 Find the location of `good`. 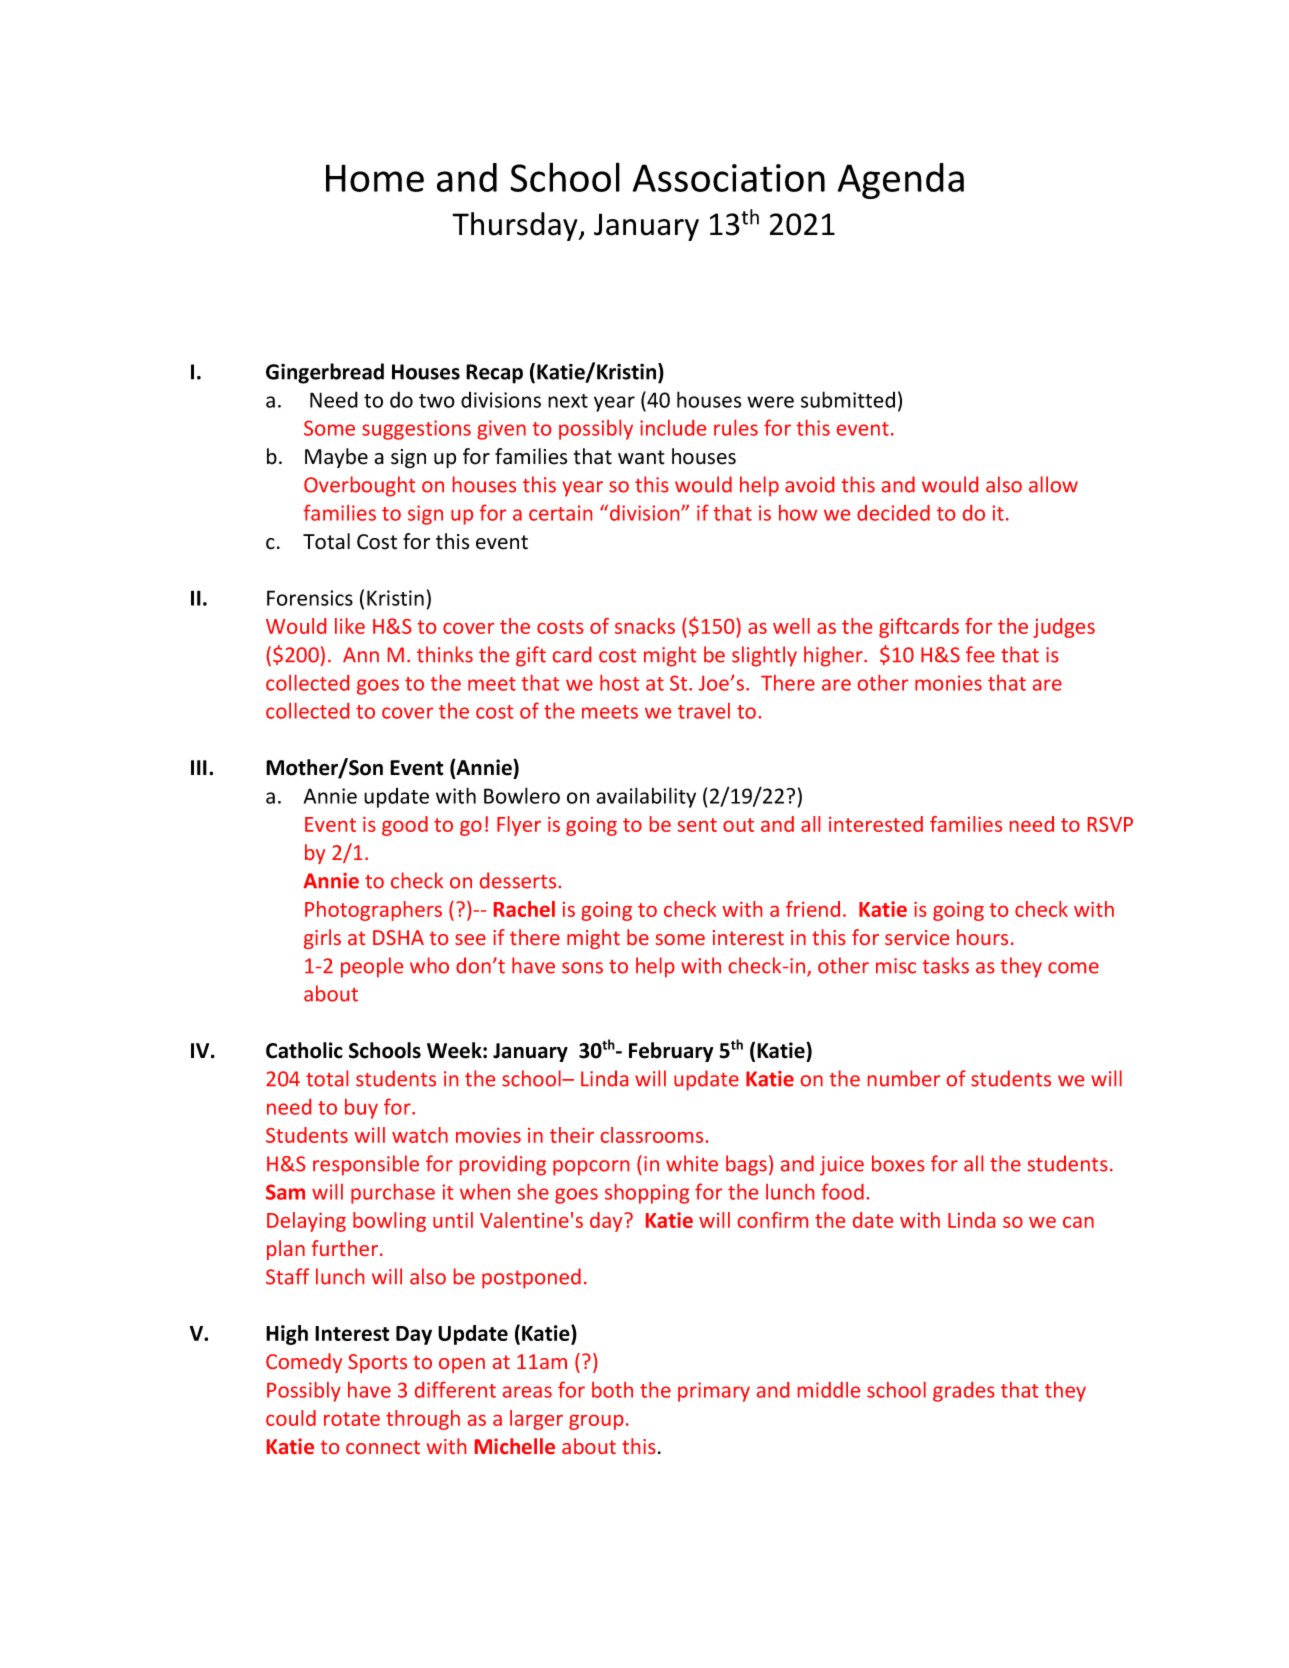

good is located at coordinates (405, 826).
